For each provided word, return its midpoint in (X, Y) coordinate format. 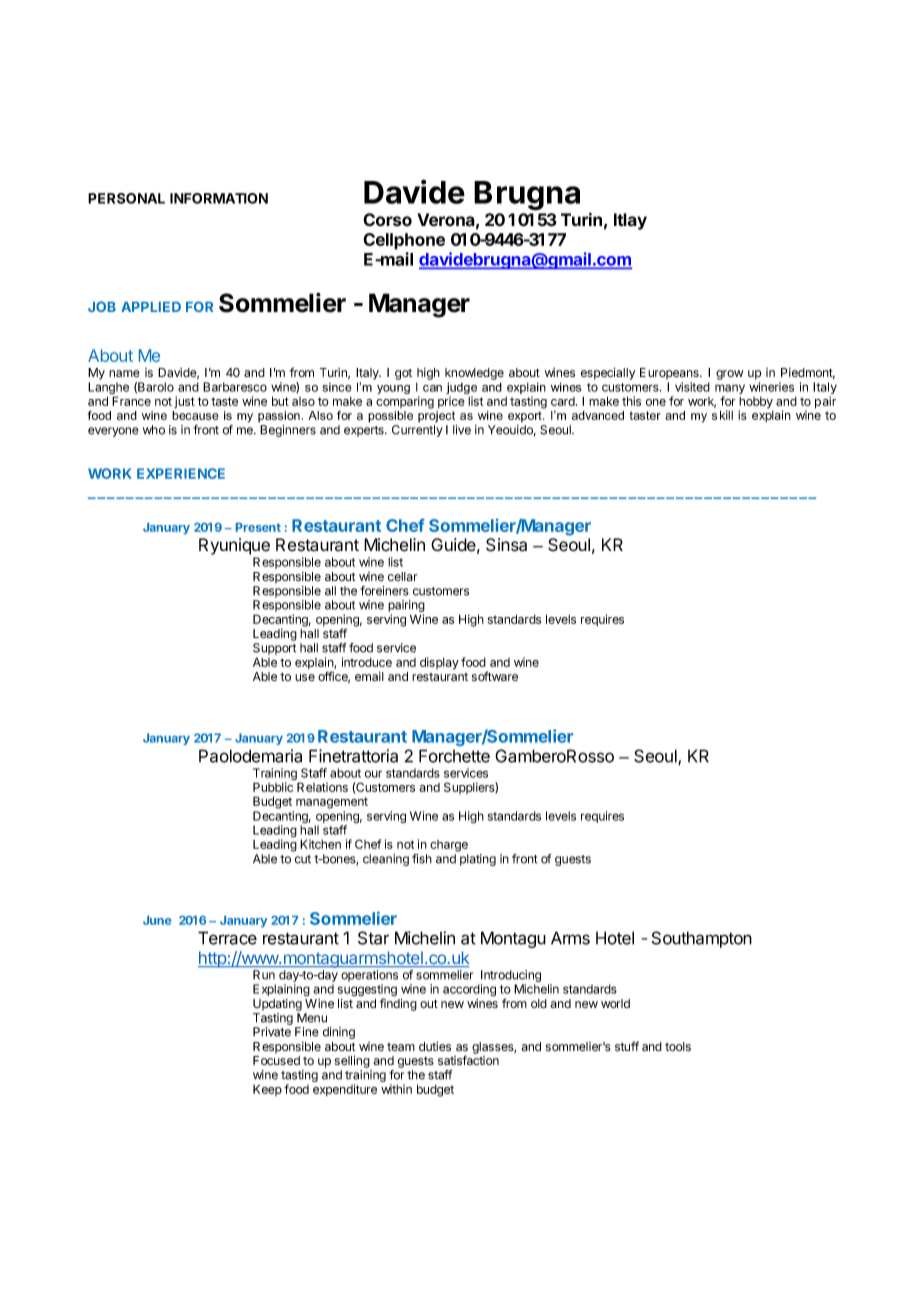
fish (422, 859)
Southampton (702, 939)
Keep (267, 1090)
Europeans (670, 374)
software (495, 676)
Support (274, 649)
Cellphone (404, 241)
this (631, 401)
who (154, 430)
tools (678, 1046)
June (157, 920)
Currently (417, 431)
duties (435, 1046)
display (439, 663)
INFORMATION (219, 198)
